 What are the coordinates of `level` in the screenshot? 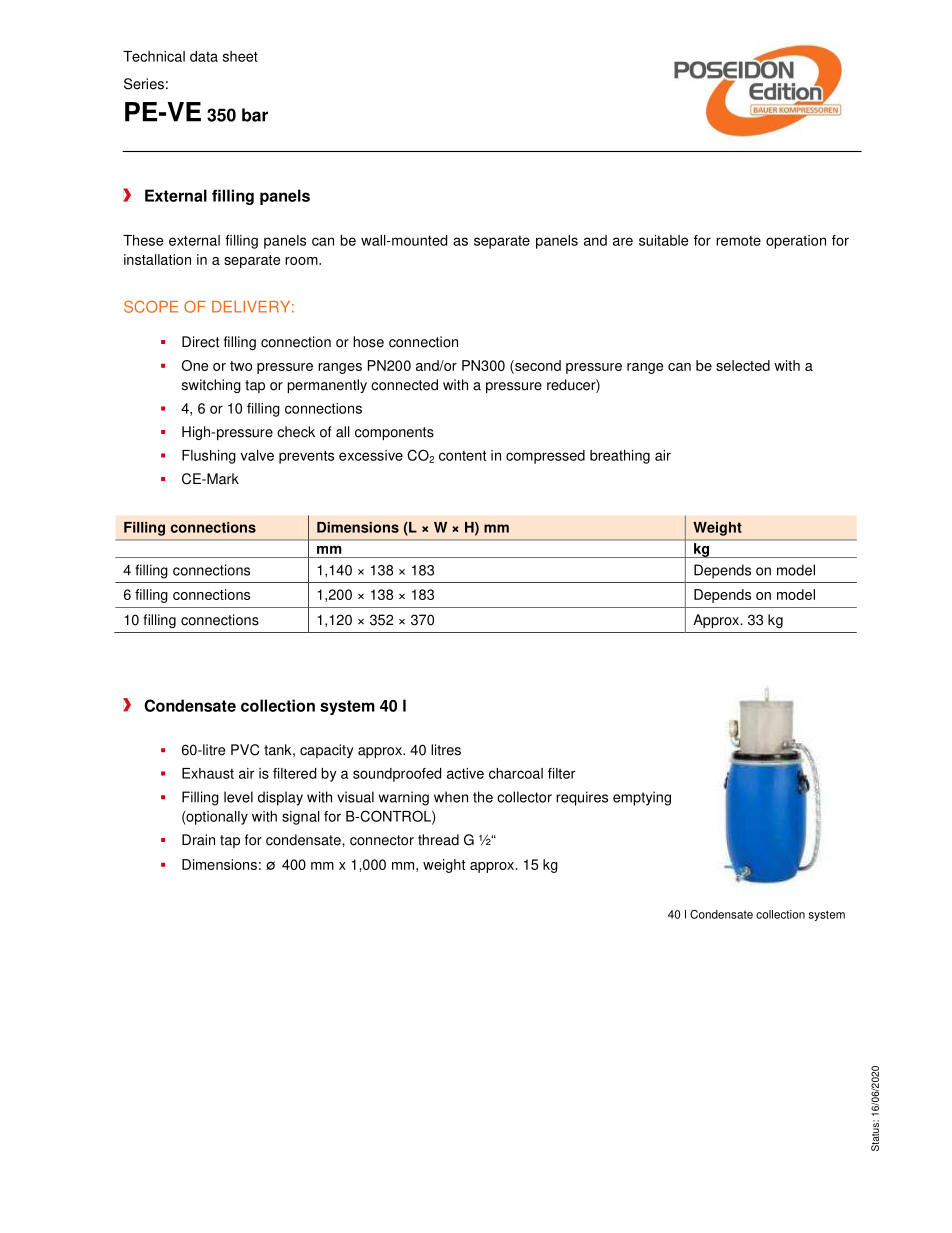 It's located at (238, 797).
